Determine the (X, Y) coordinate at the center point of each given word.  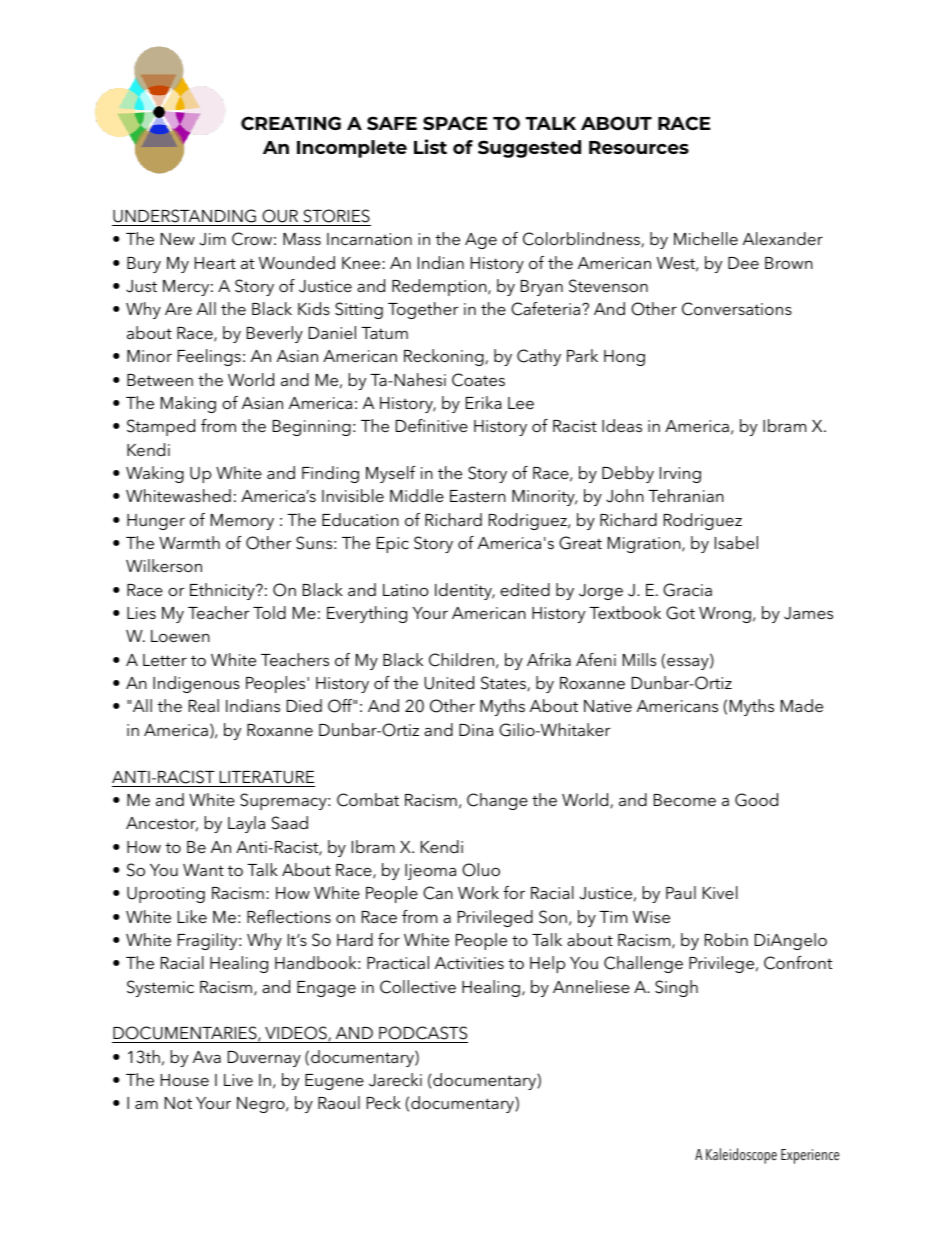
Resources (639, 147)
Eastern (478, 496)
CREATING (291, 123)
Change (497, 801)
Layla (246, 824)
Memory (242, 522)
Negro (262, 1105)
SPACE (455, 123)
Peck (384, 1102)
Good (756, 800)
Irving (680, 475)
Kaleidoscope (741, 1156)
